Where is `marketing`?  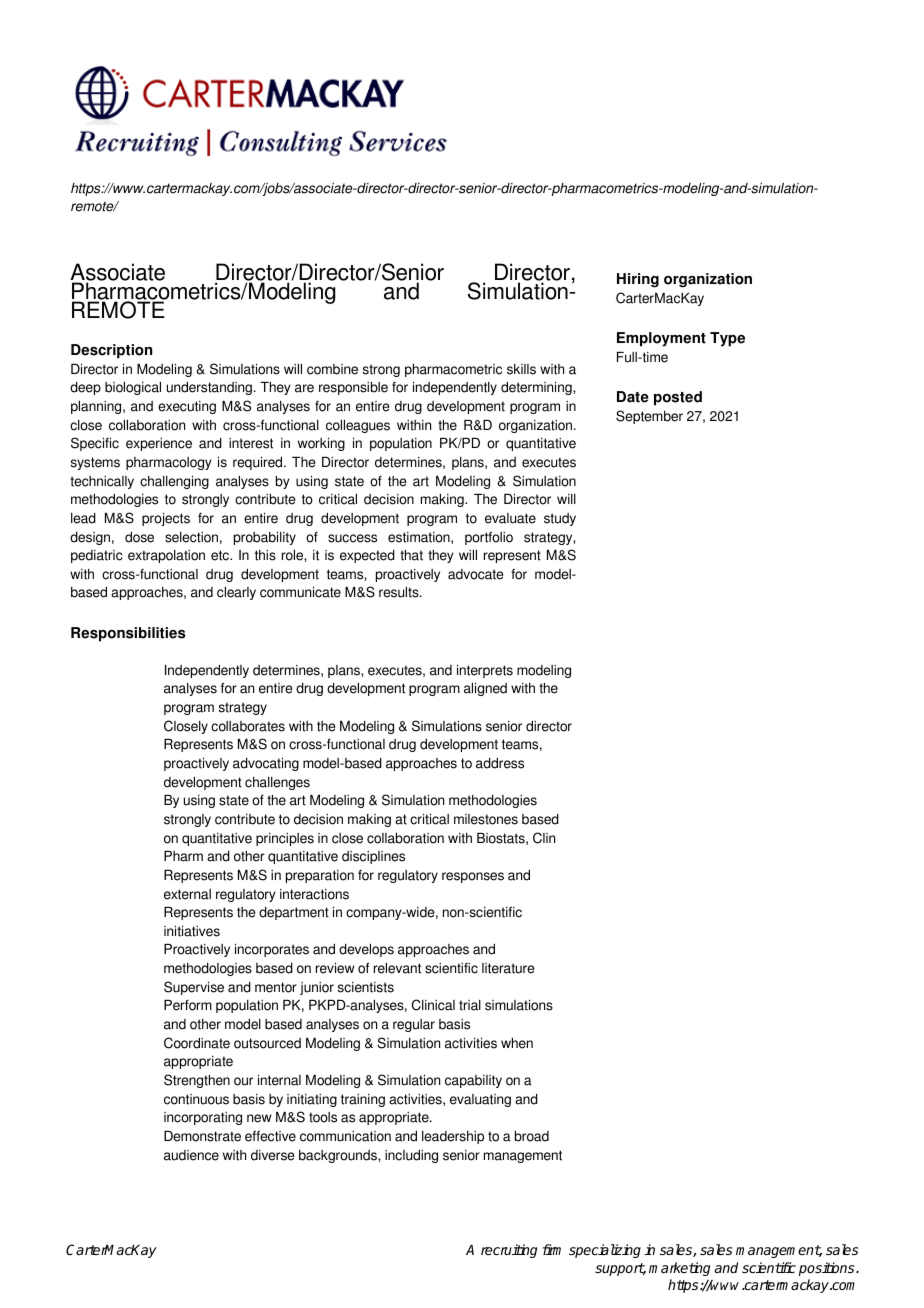
marketing is located at coordinates (679, 1269).
